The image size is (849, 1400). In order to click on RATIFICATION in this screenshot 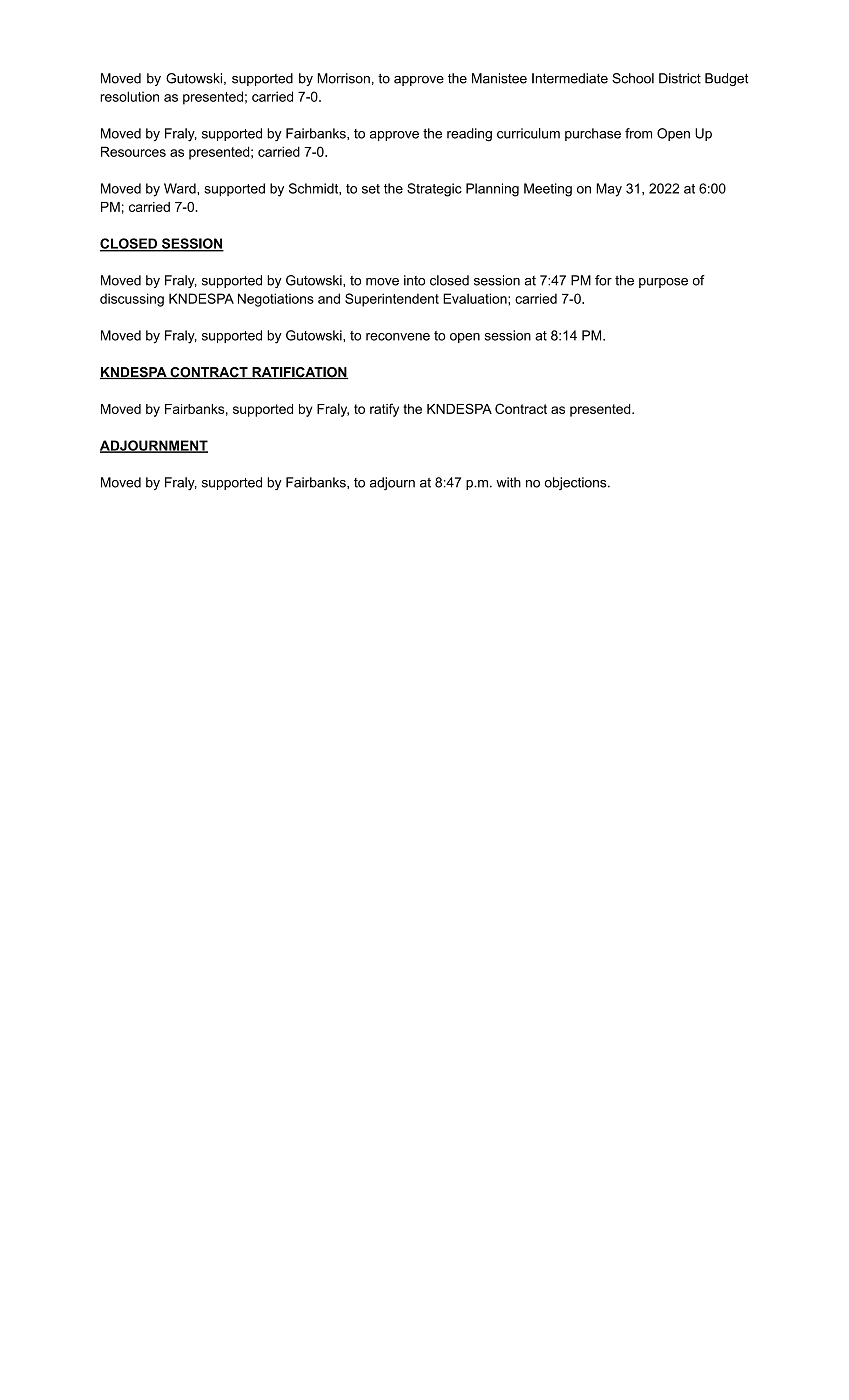, I will do `click(299, 373)`.
